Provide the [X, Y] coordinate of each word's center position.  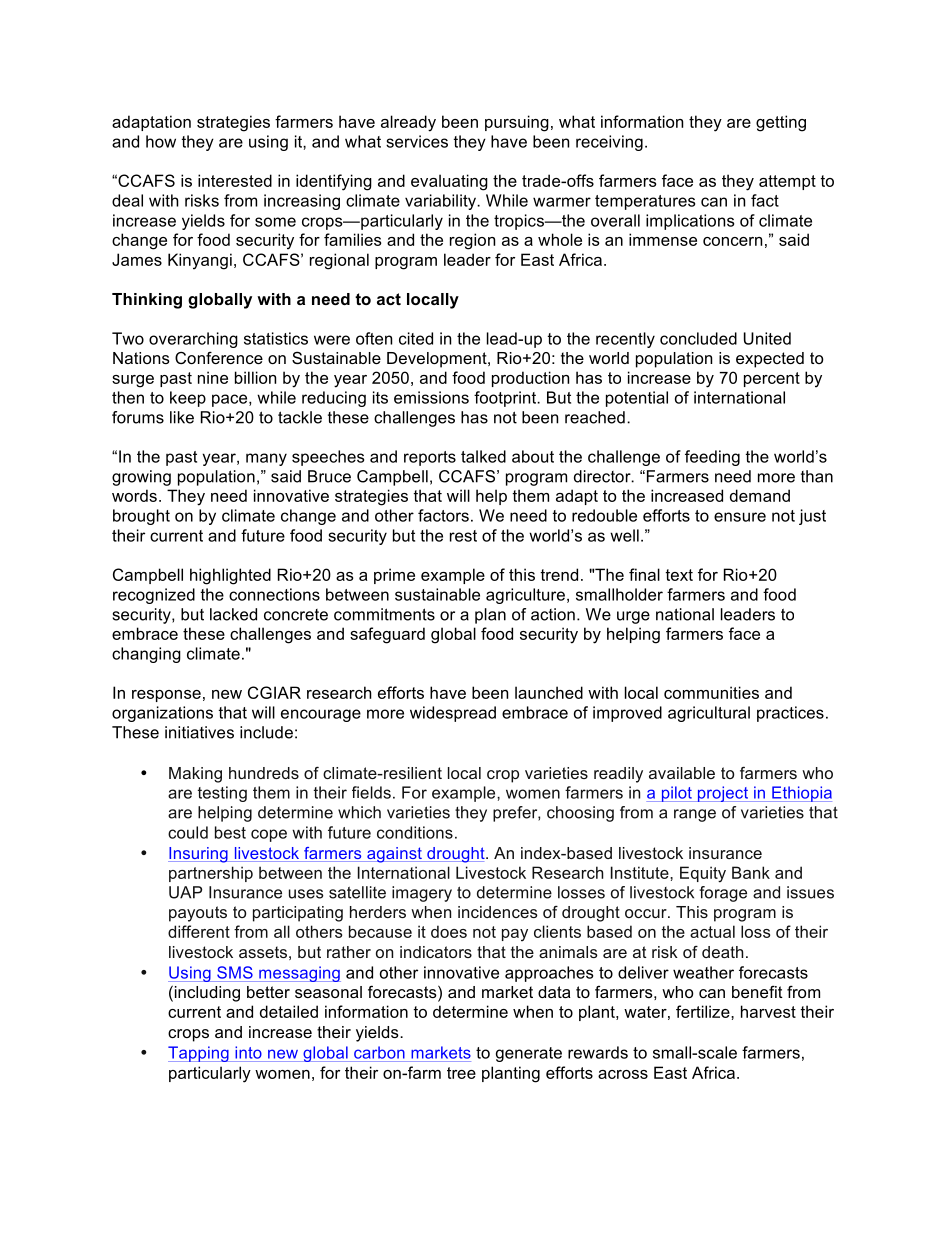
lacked [233, 614]
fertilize [704, 1011]
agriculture [525, 596]
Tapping [199, 1054]
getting [781, 123]
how [161, 141]
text [679, 575]
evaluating [449, 182]
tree [461, 1073]
